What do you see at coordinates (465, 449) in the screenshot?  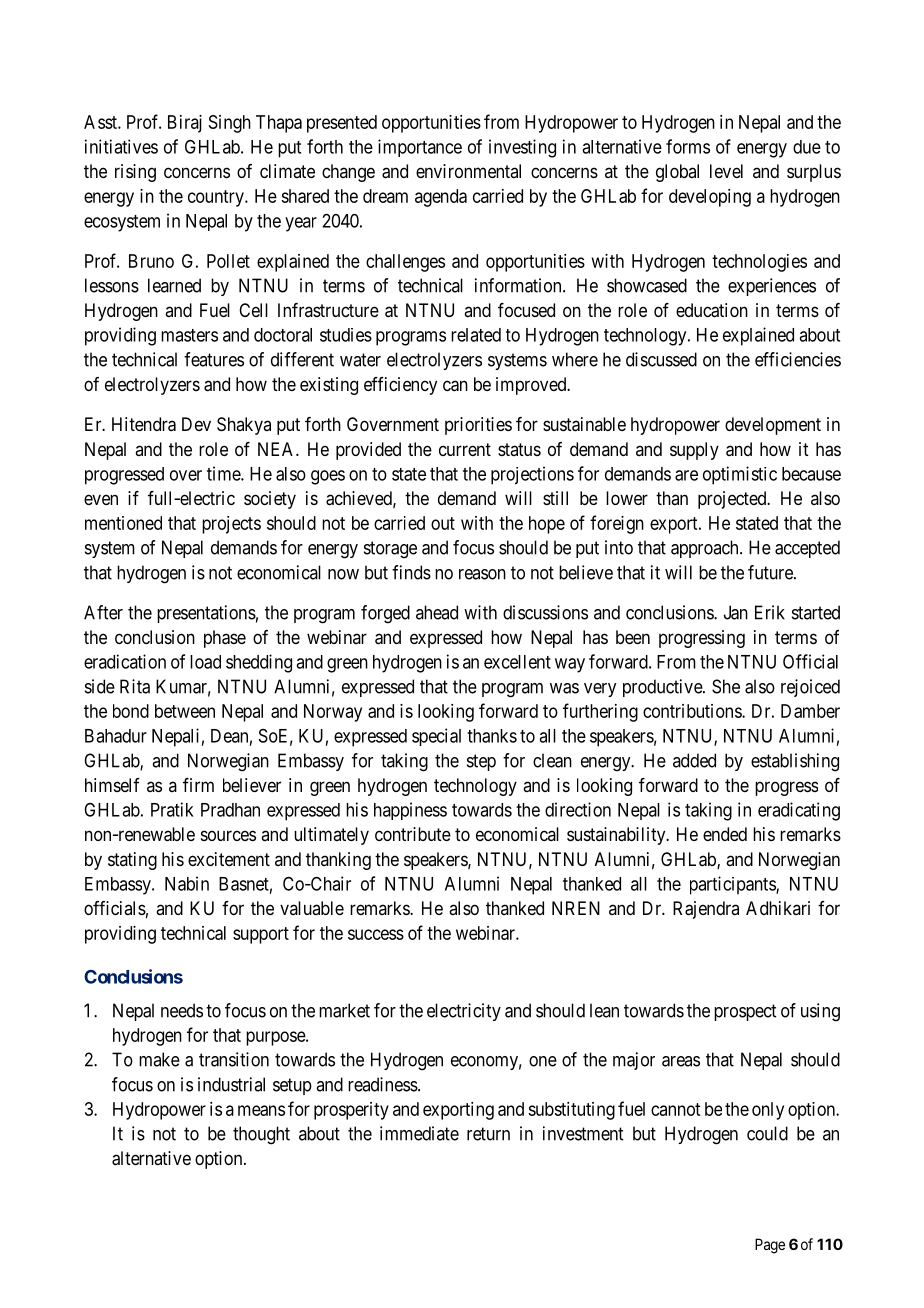 I see `current` at bounding box center [465, 449].
